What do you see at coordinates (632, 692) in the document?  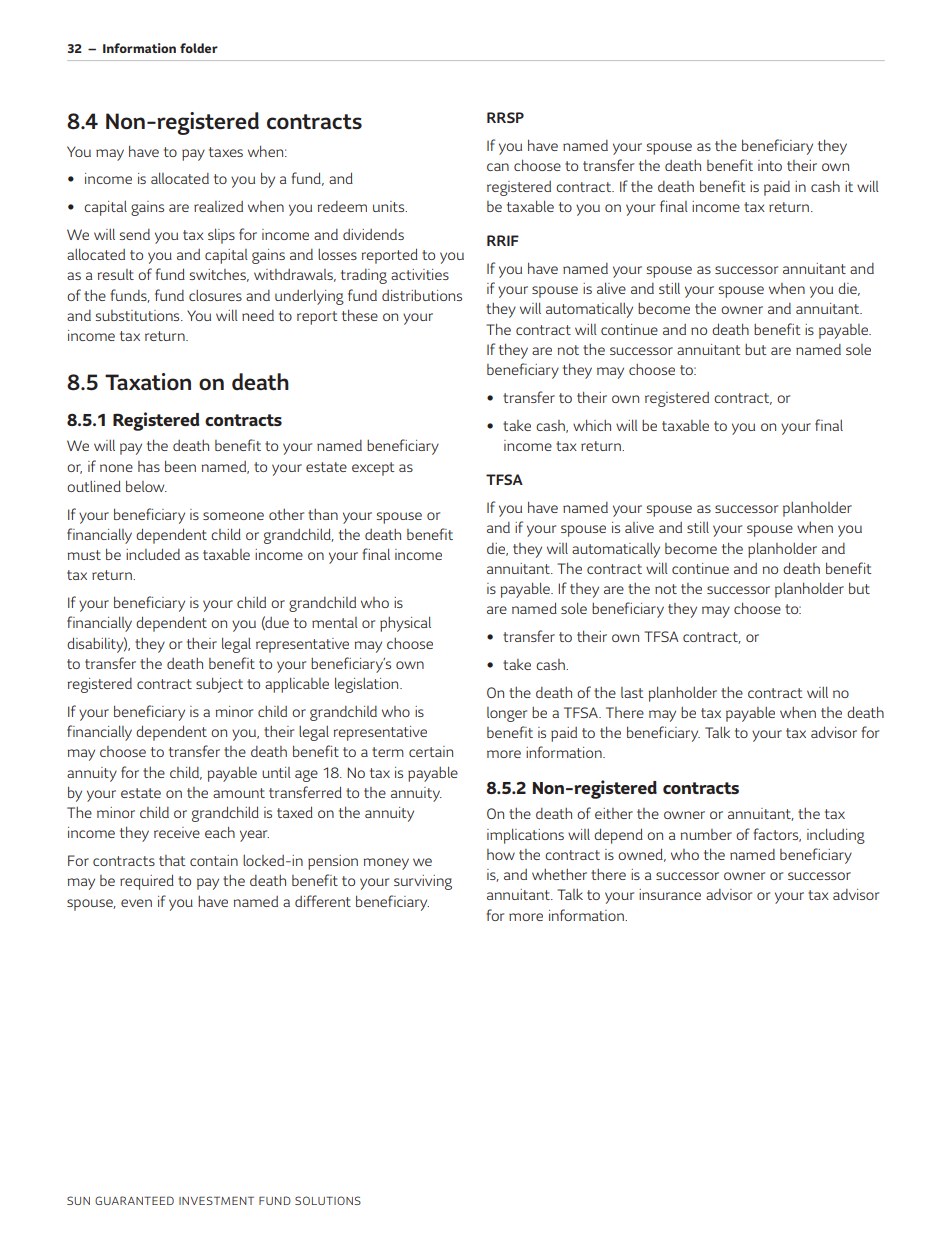 I see `last` at bounding box center [632, 692].
